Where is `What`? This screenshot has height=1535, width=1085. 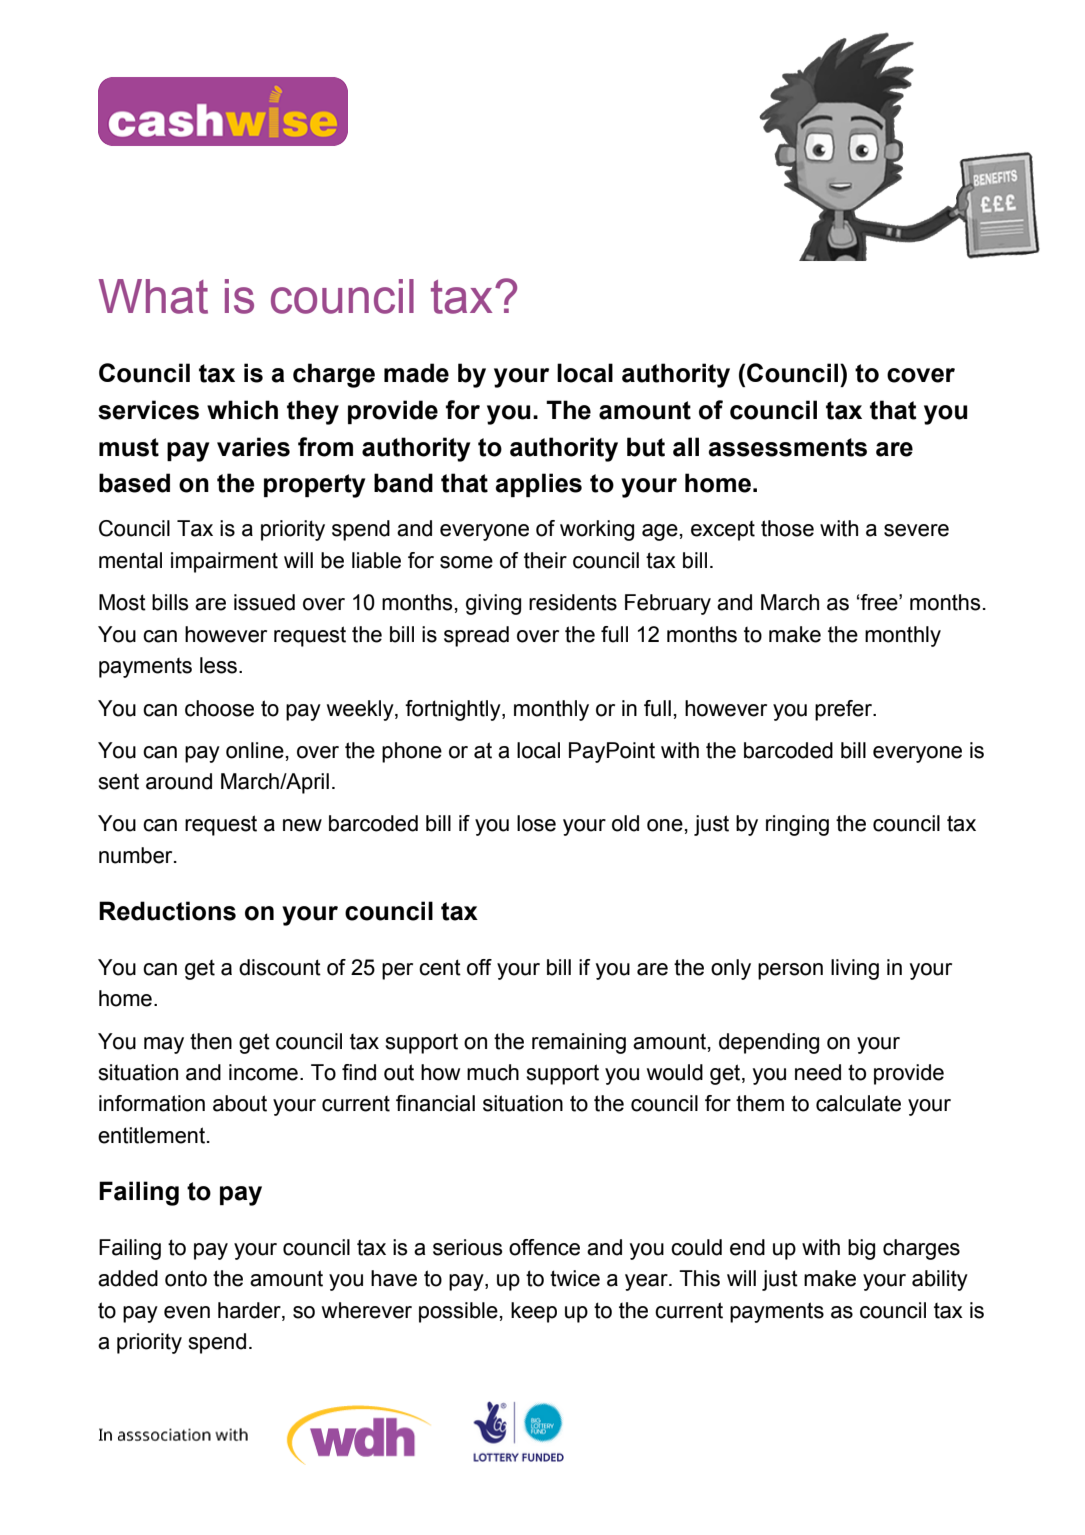
What is located at coordinates (153, 296).
